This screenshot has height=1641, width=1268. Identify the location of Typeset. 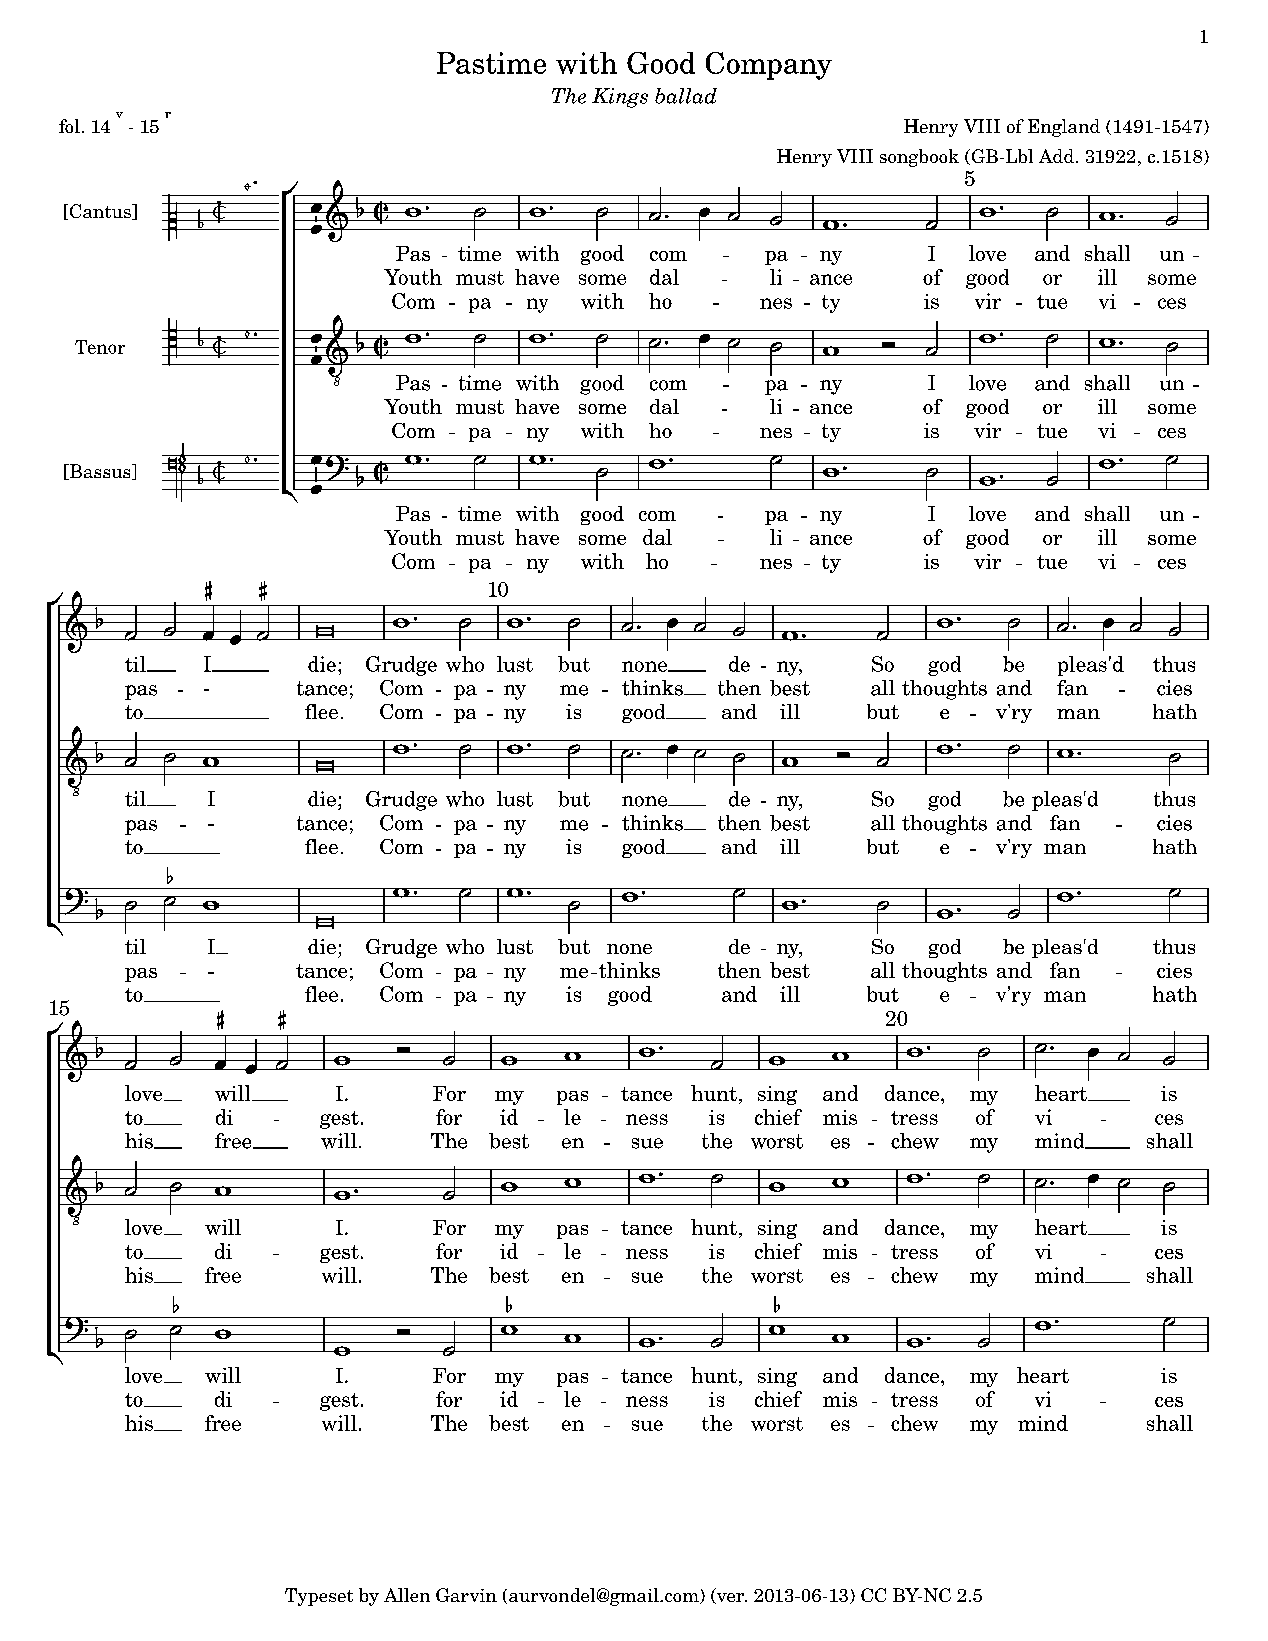
(319, 1597).
